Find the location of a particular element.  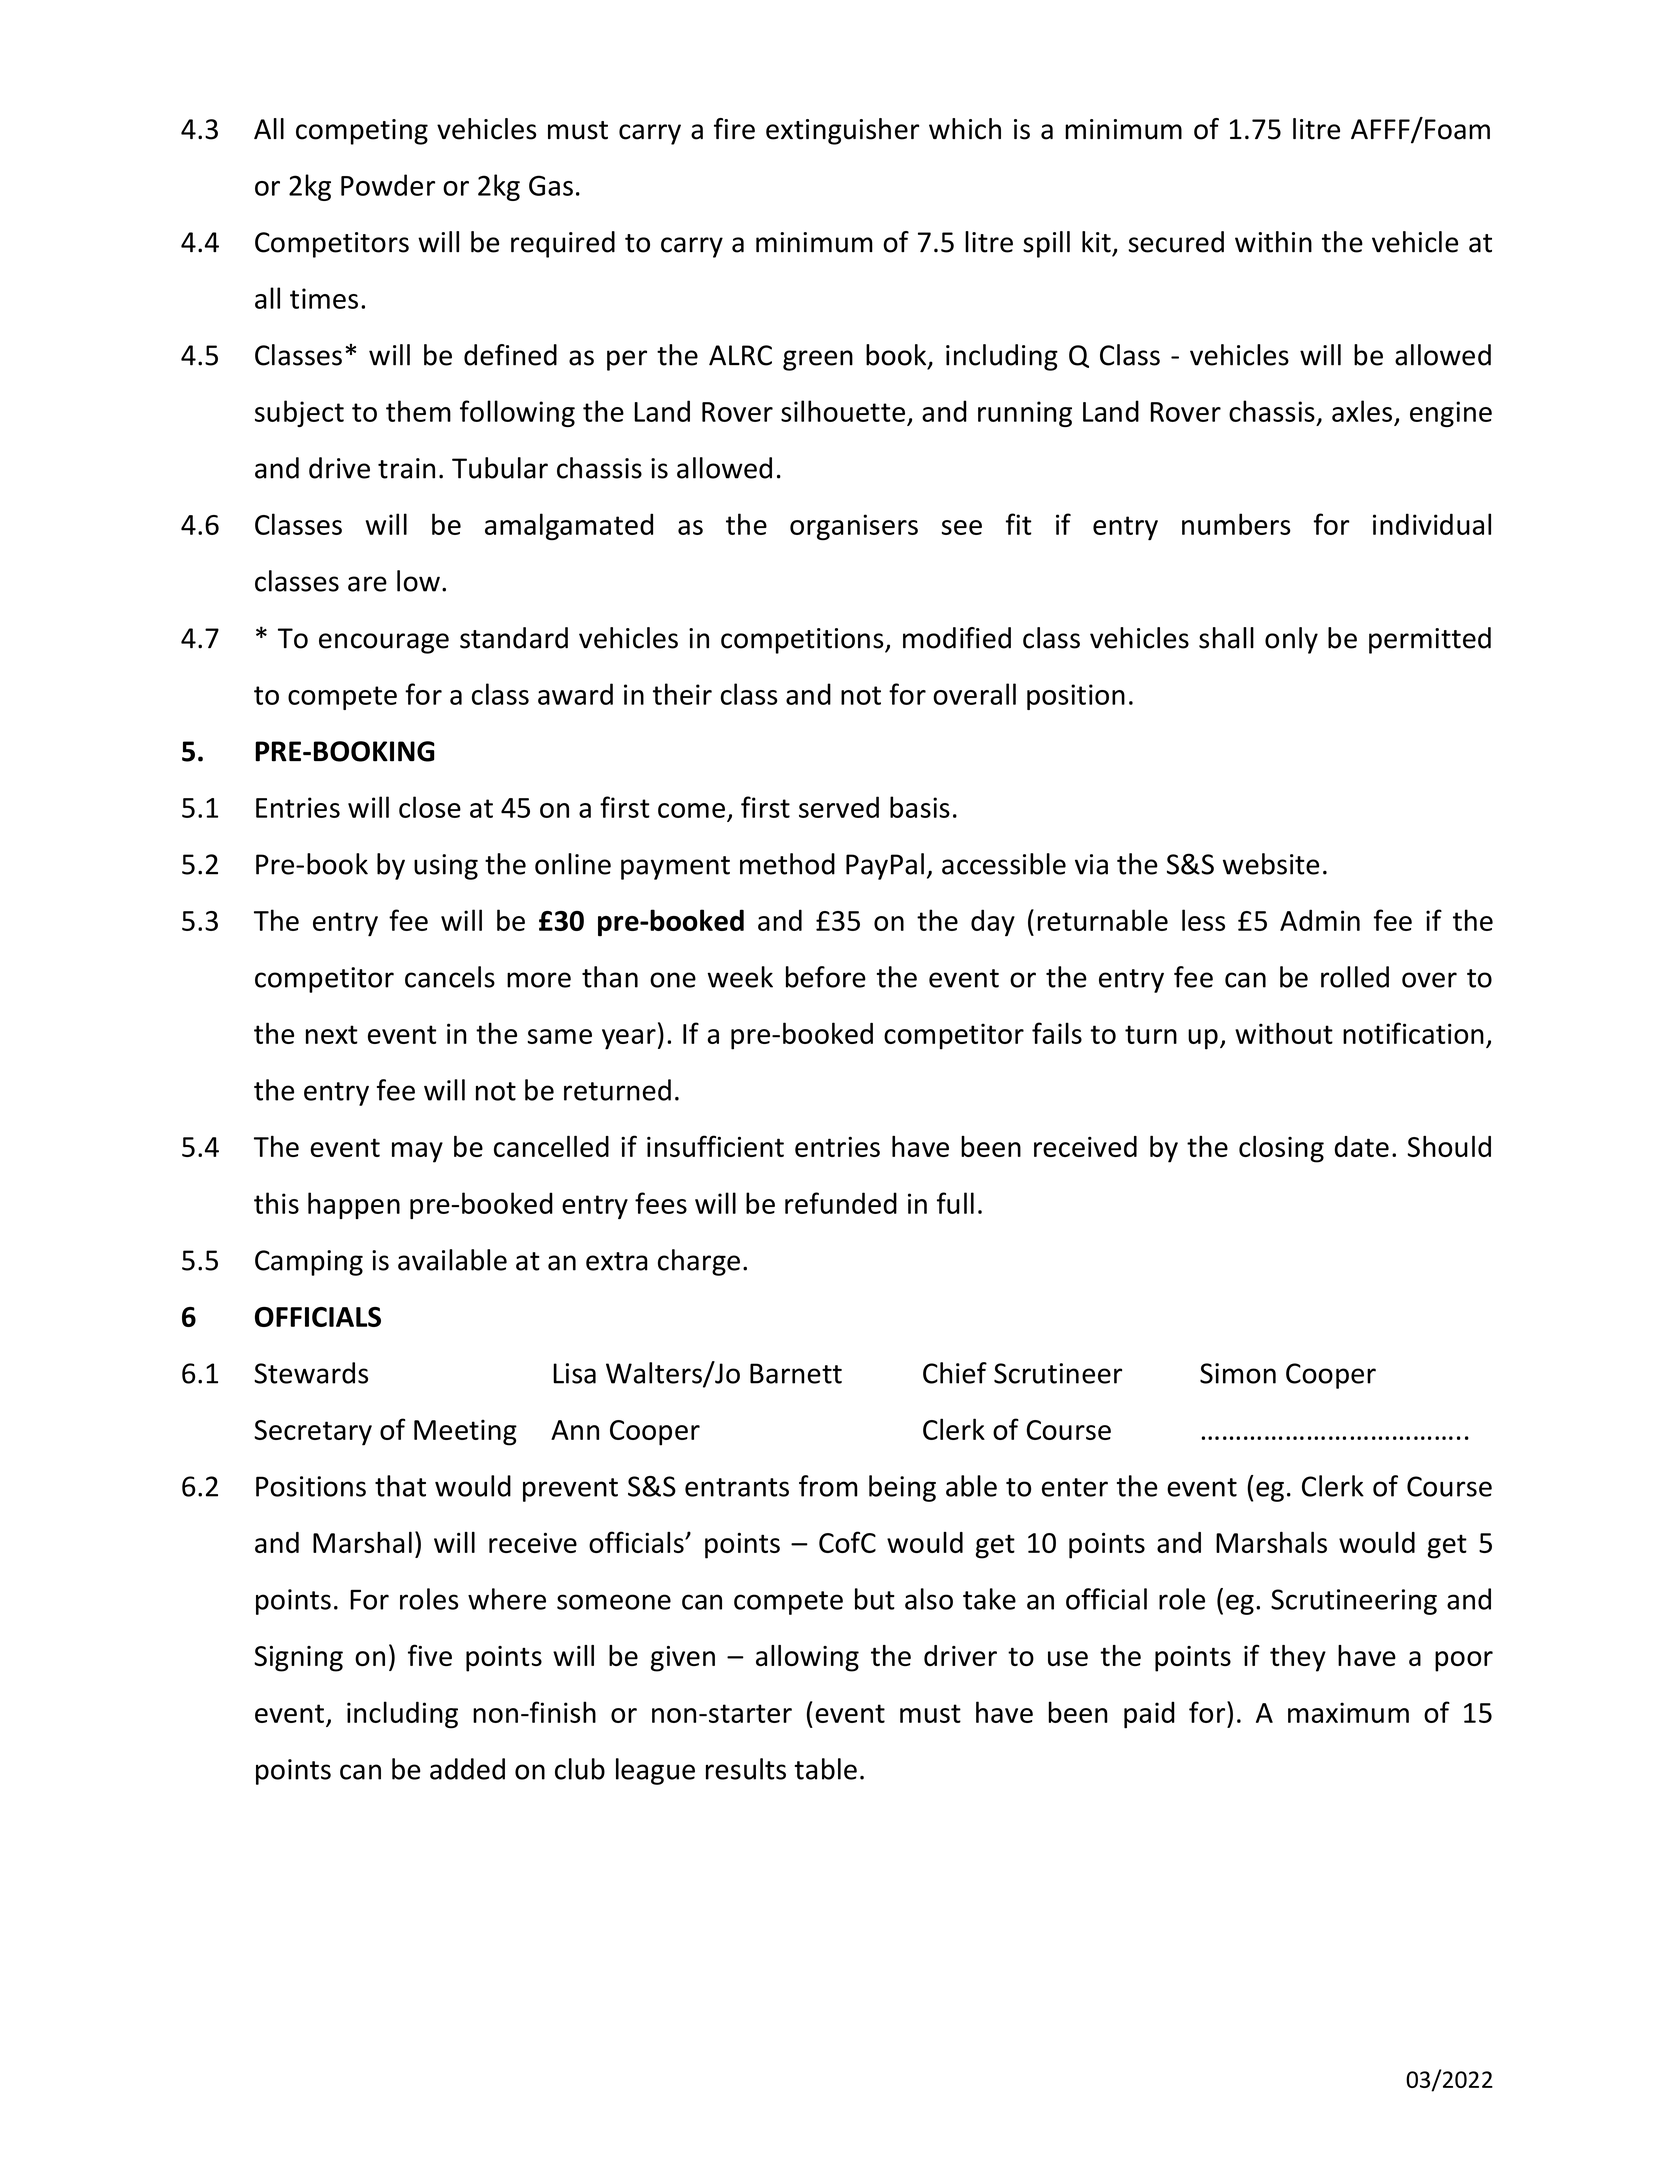

extinguisher is located at coordinates (842, 131).
